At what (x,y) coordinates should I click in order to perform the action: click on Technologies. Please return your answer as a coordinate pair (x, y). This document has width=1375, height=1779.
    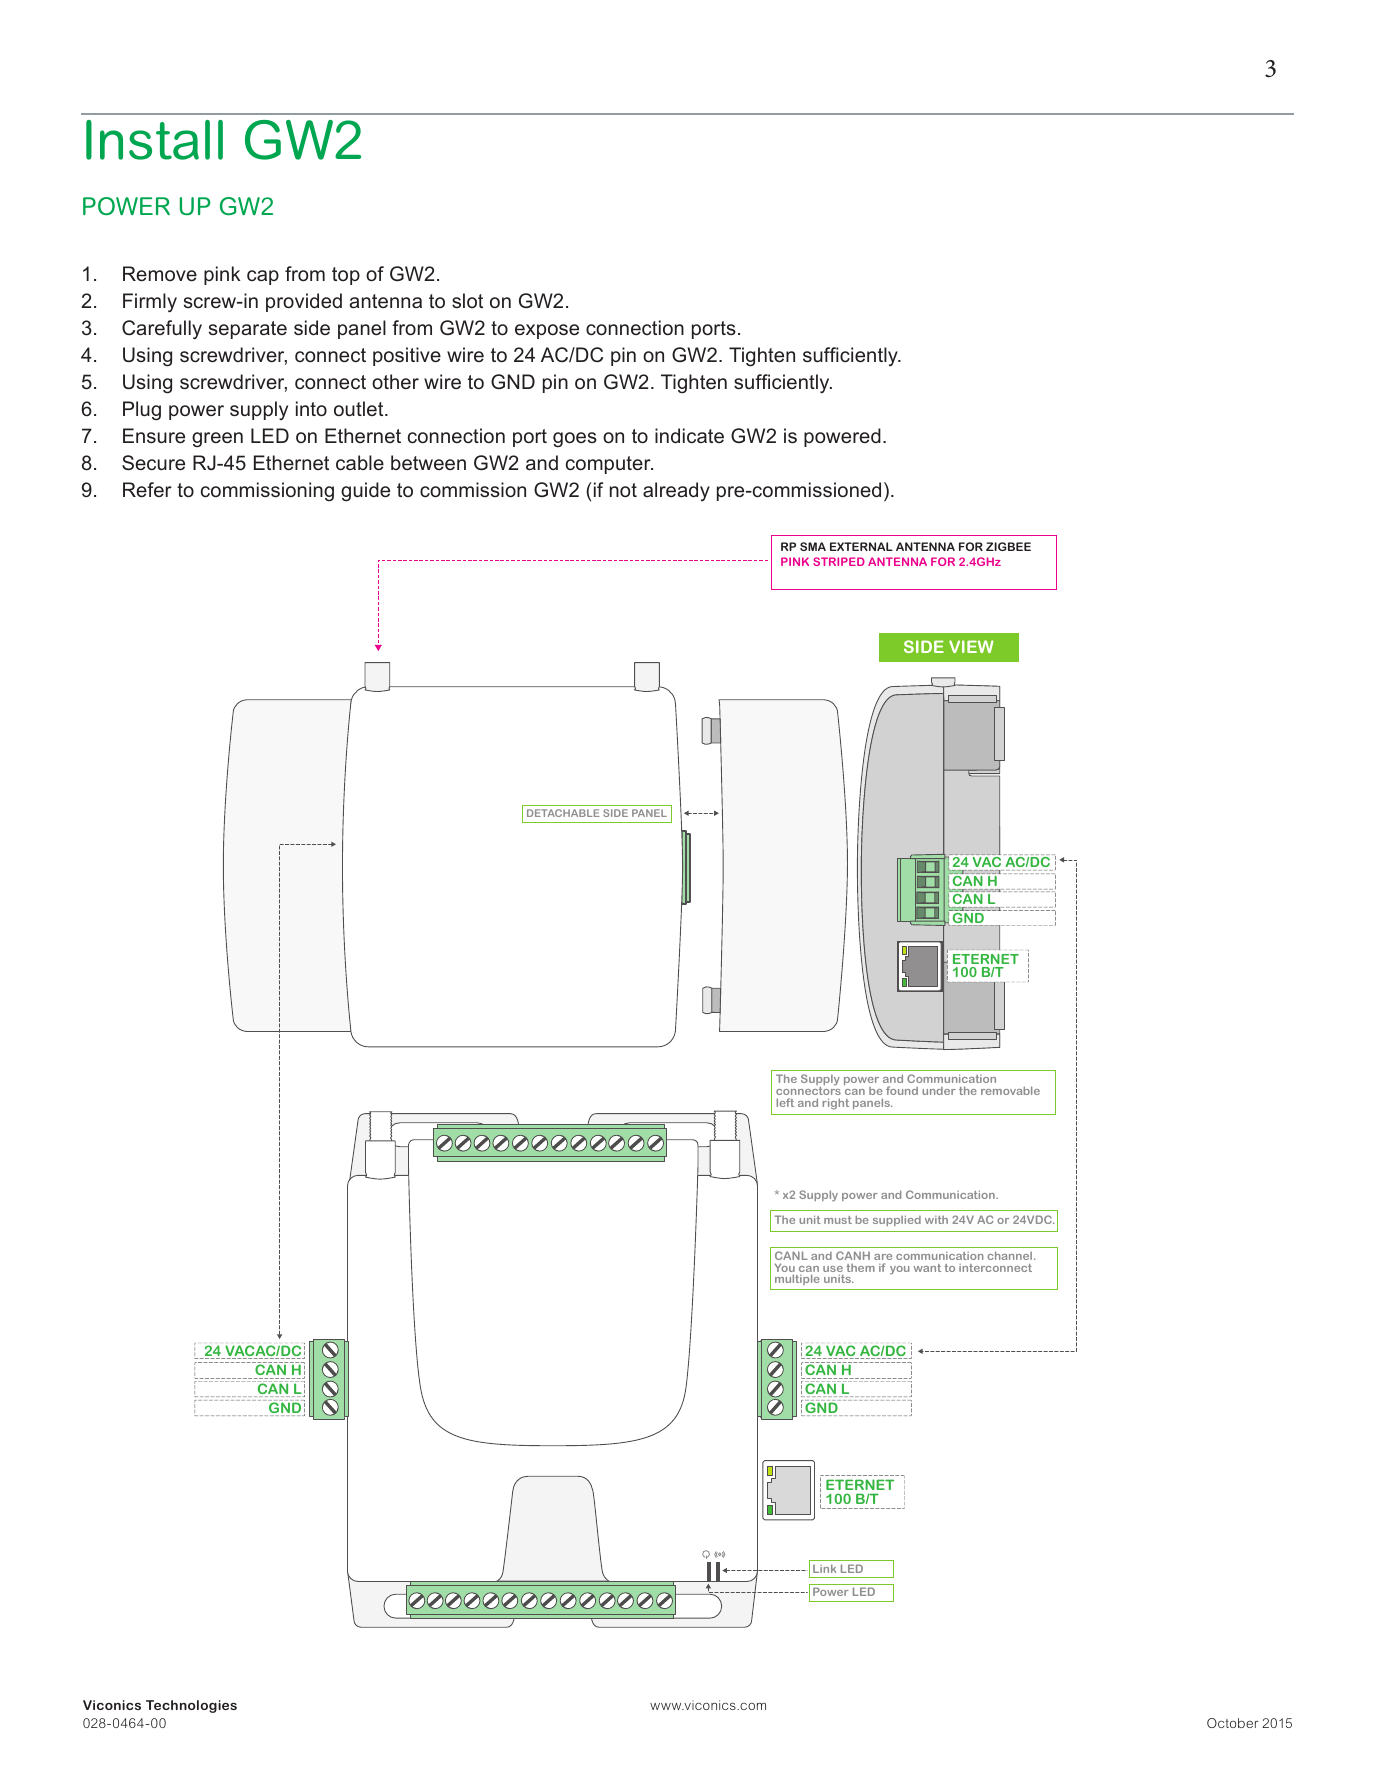
    Looking at the image, I should click on (191, 1706).
